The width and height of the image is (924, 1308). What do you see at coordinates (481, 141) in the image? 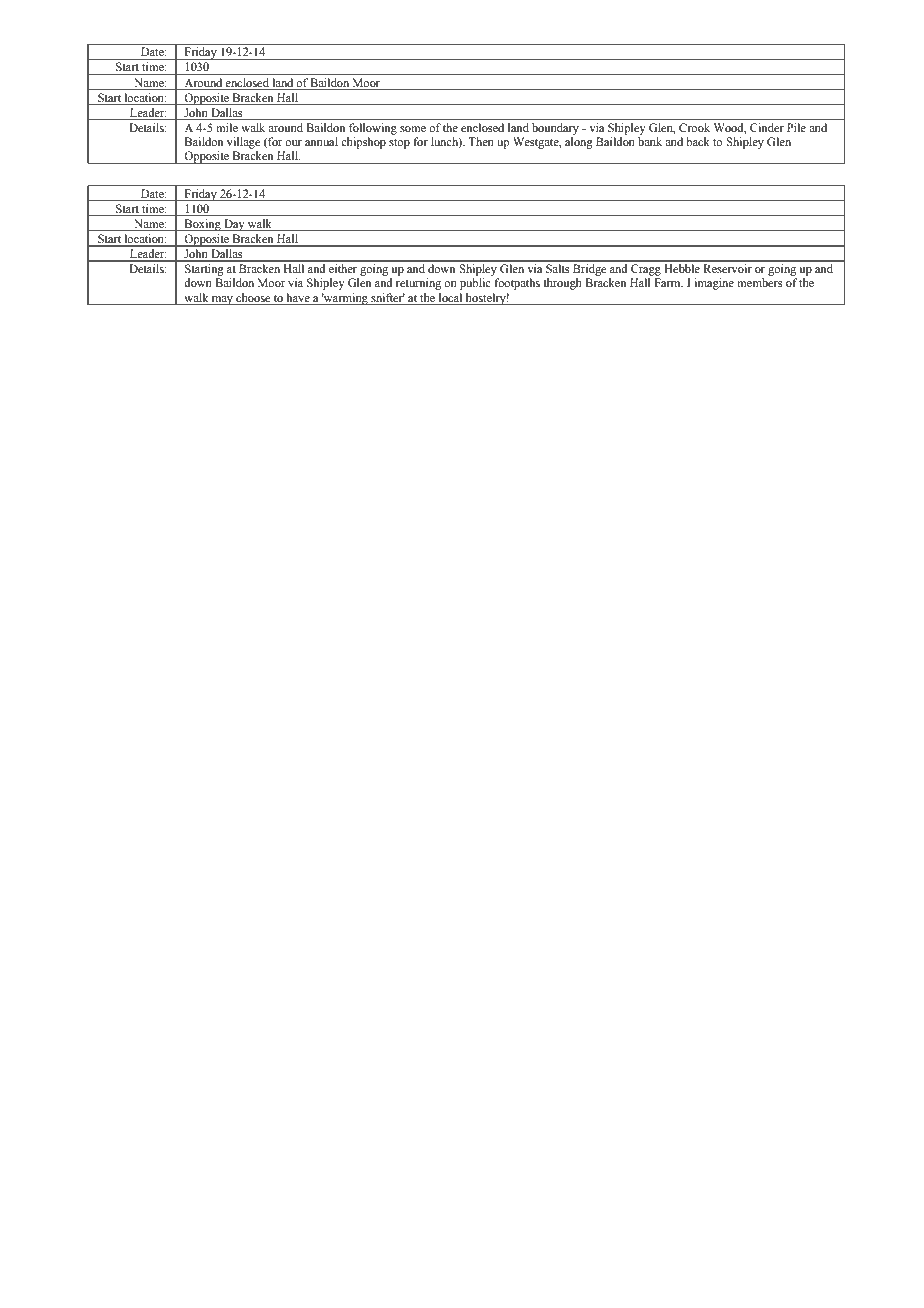
I see `Then` at bounding box center [481, 141].
